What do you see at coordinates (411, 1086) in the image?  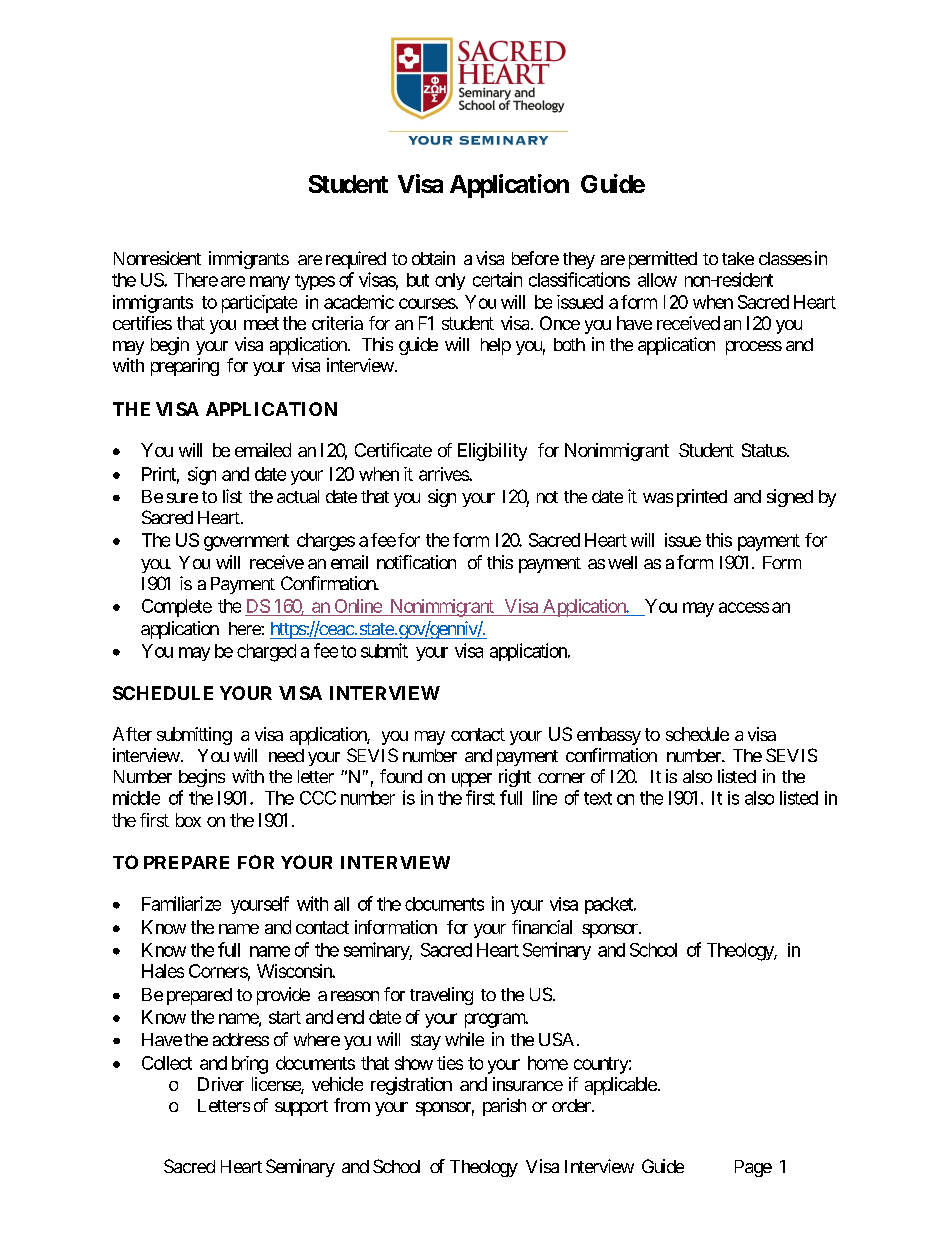 I see `registration` at bounding box center [411, 1086].
